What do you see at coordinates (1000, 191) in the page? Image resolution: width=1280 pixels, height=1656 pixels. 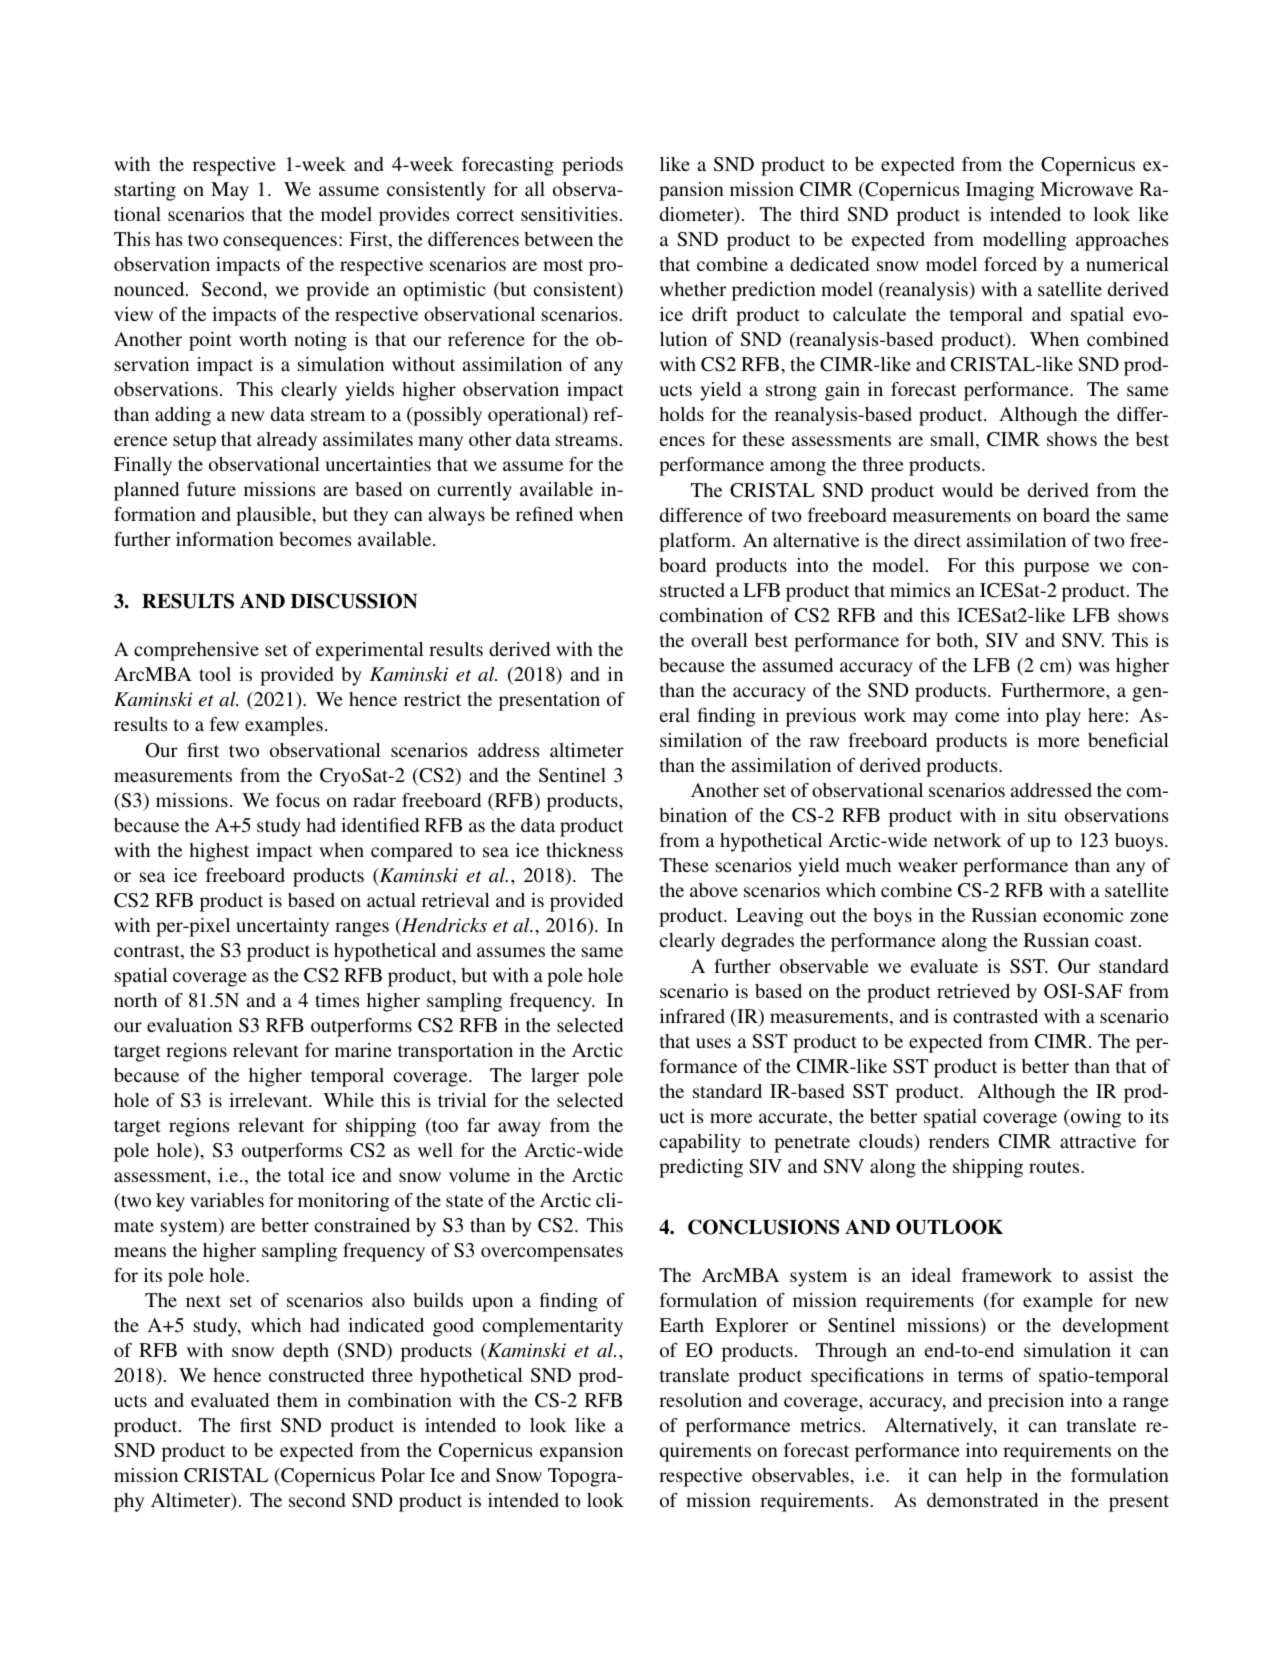 I see `Imaging` at bounding box center [1000, 191].
